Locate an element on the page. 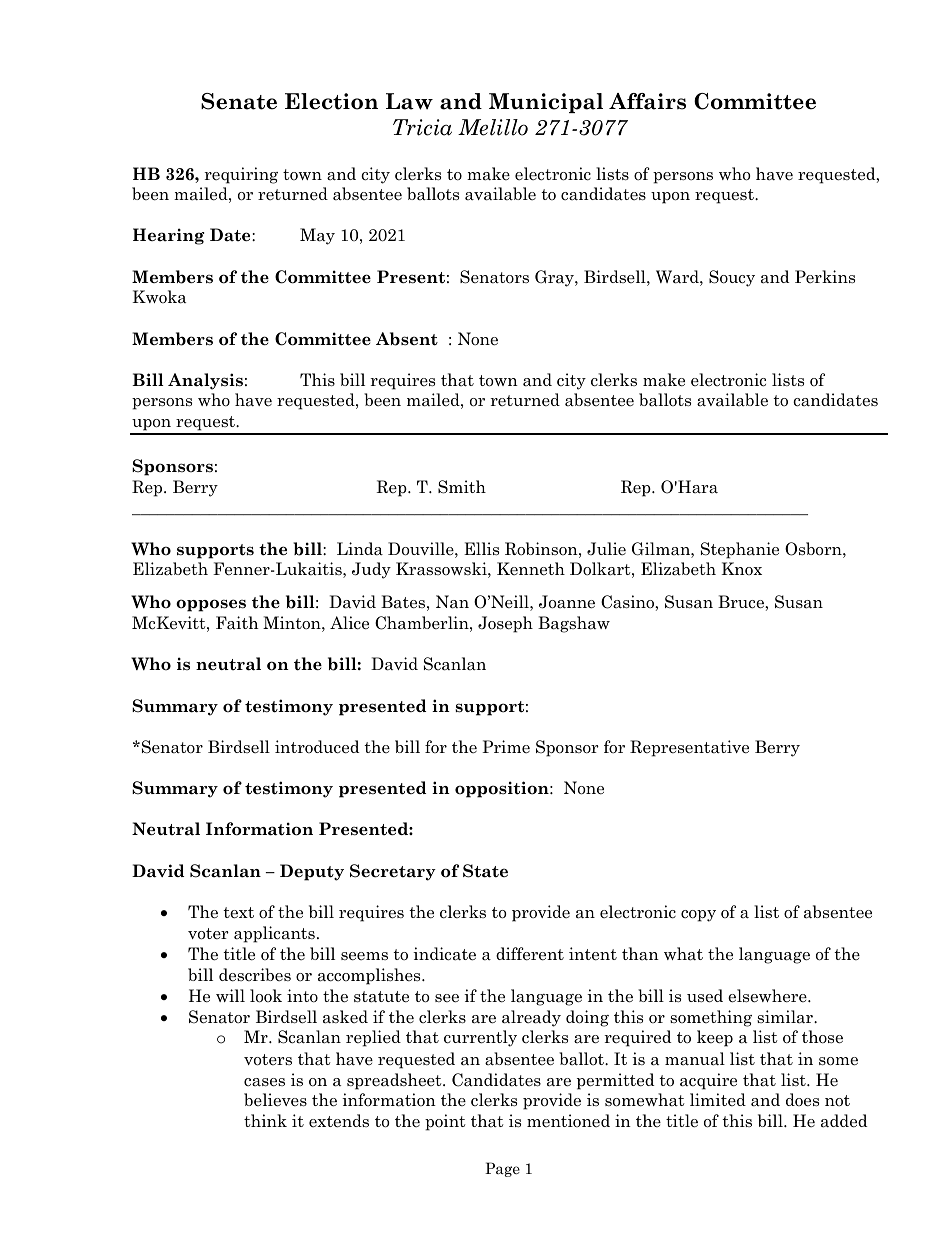  Analysis is located at coordinates (205, 381).
